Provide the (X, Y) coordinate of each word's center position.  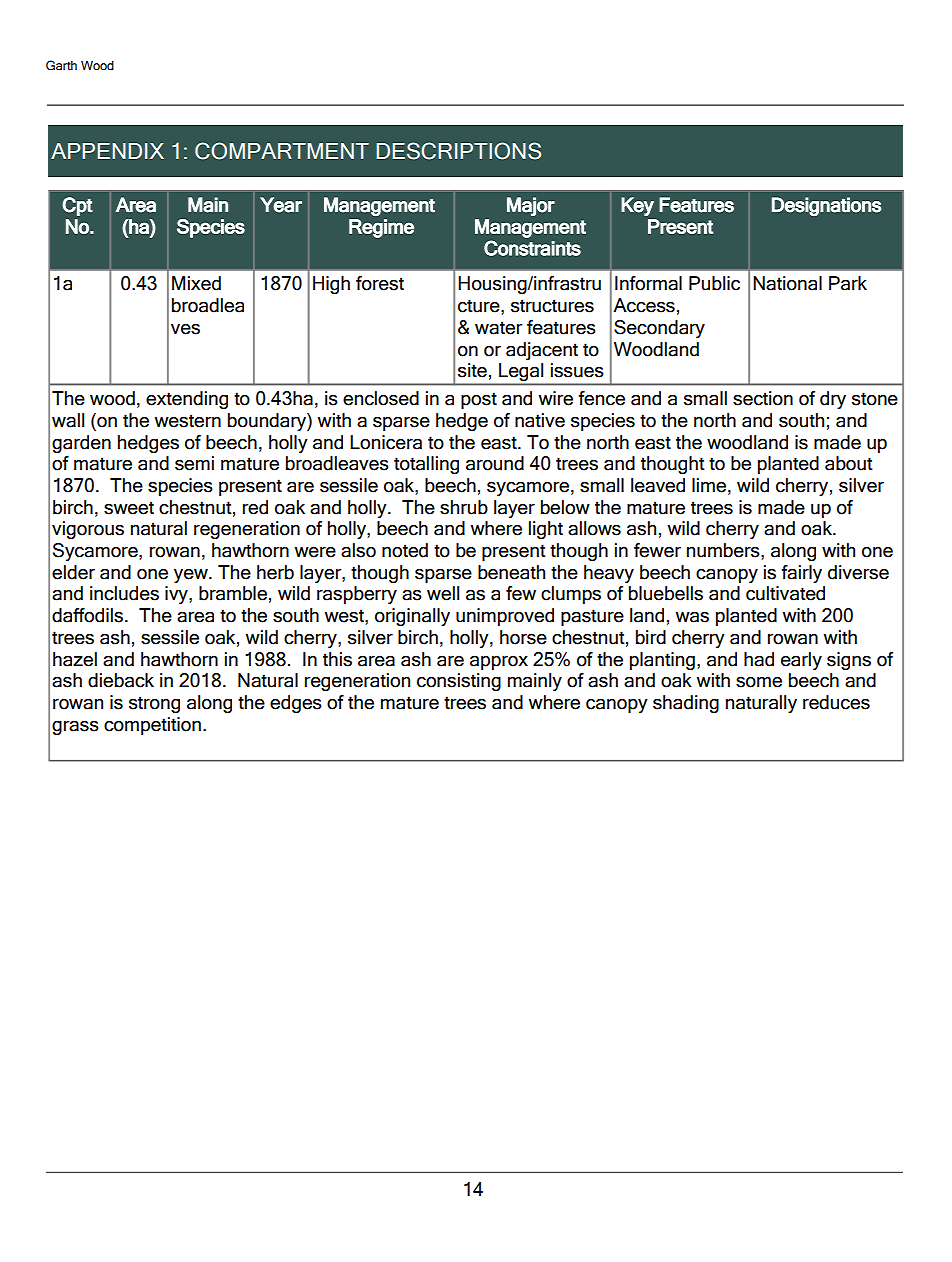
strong (154, 705)
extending (187, 400)
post (479, 400)
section (763, 398)
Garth (61, 65)
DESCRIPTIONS (458, 151)
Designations (826, 206)
